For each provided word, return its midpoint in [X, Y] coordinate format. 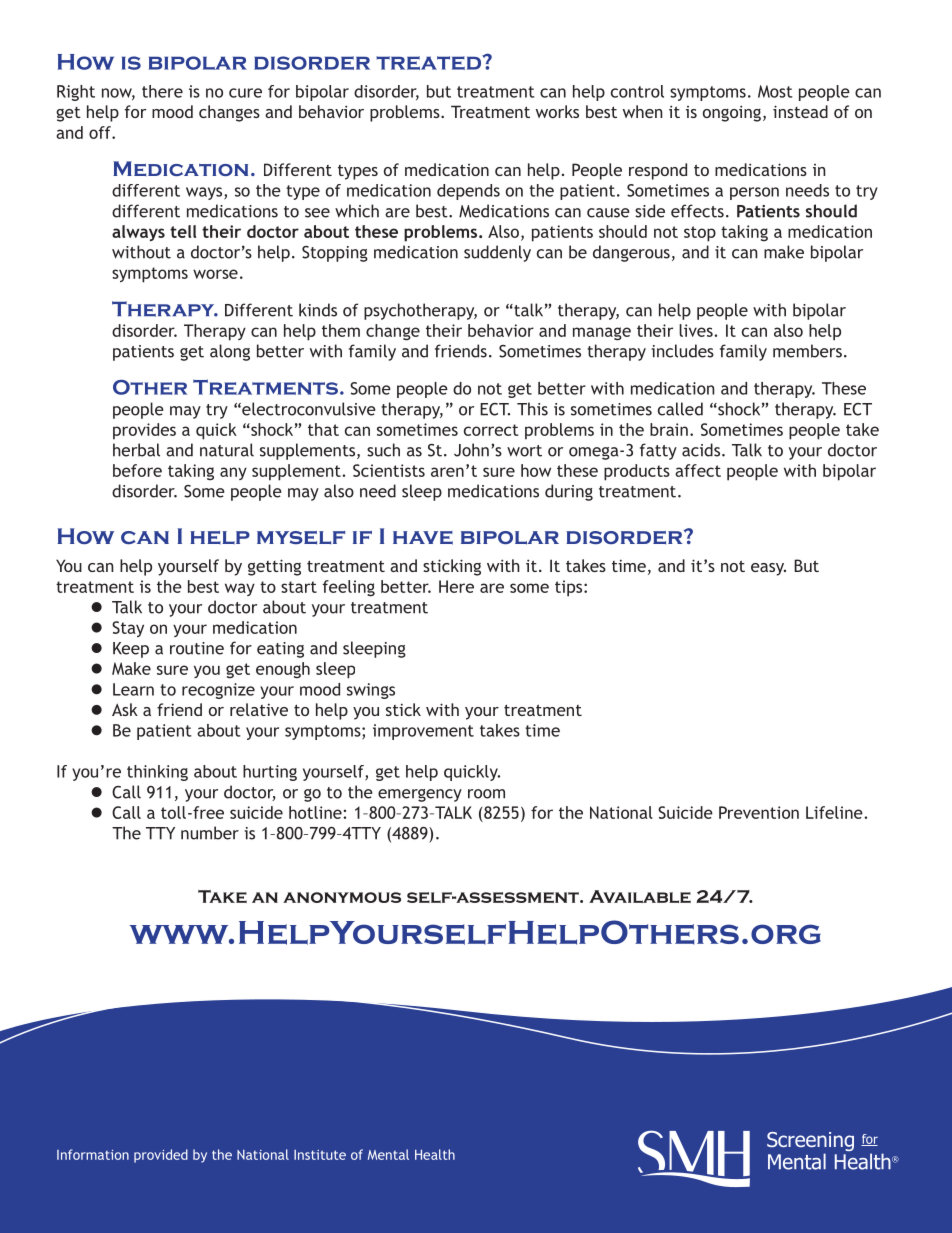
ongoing [732, 113]
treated [429, 62]
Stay [128, 629]
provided [161, 1156]
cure [245, 93]
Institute [320, 1155]
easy [768, 569]
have [423, 538]
